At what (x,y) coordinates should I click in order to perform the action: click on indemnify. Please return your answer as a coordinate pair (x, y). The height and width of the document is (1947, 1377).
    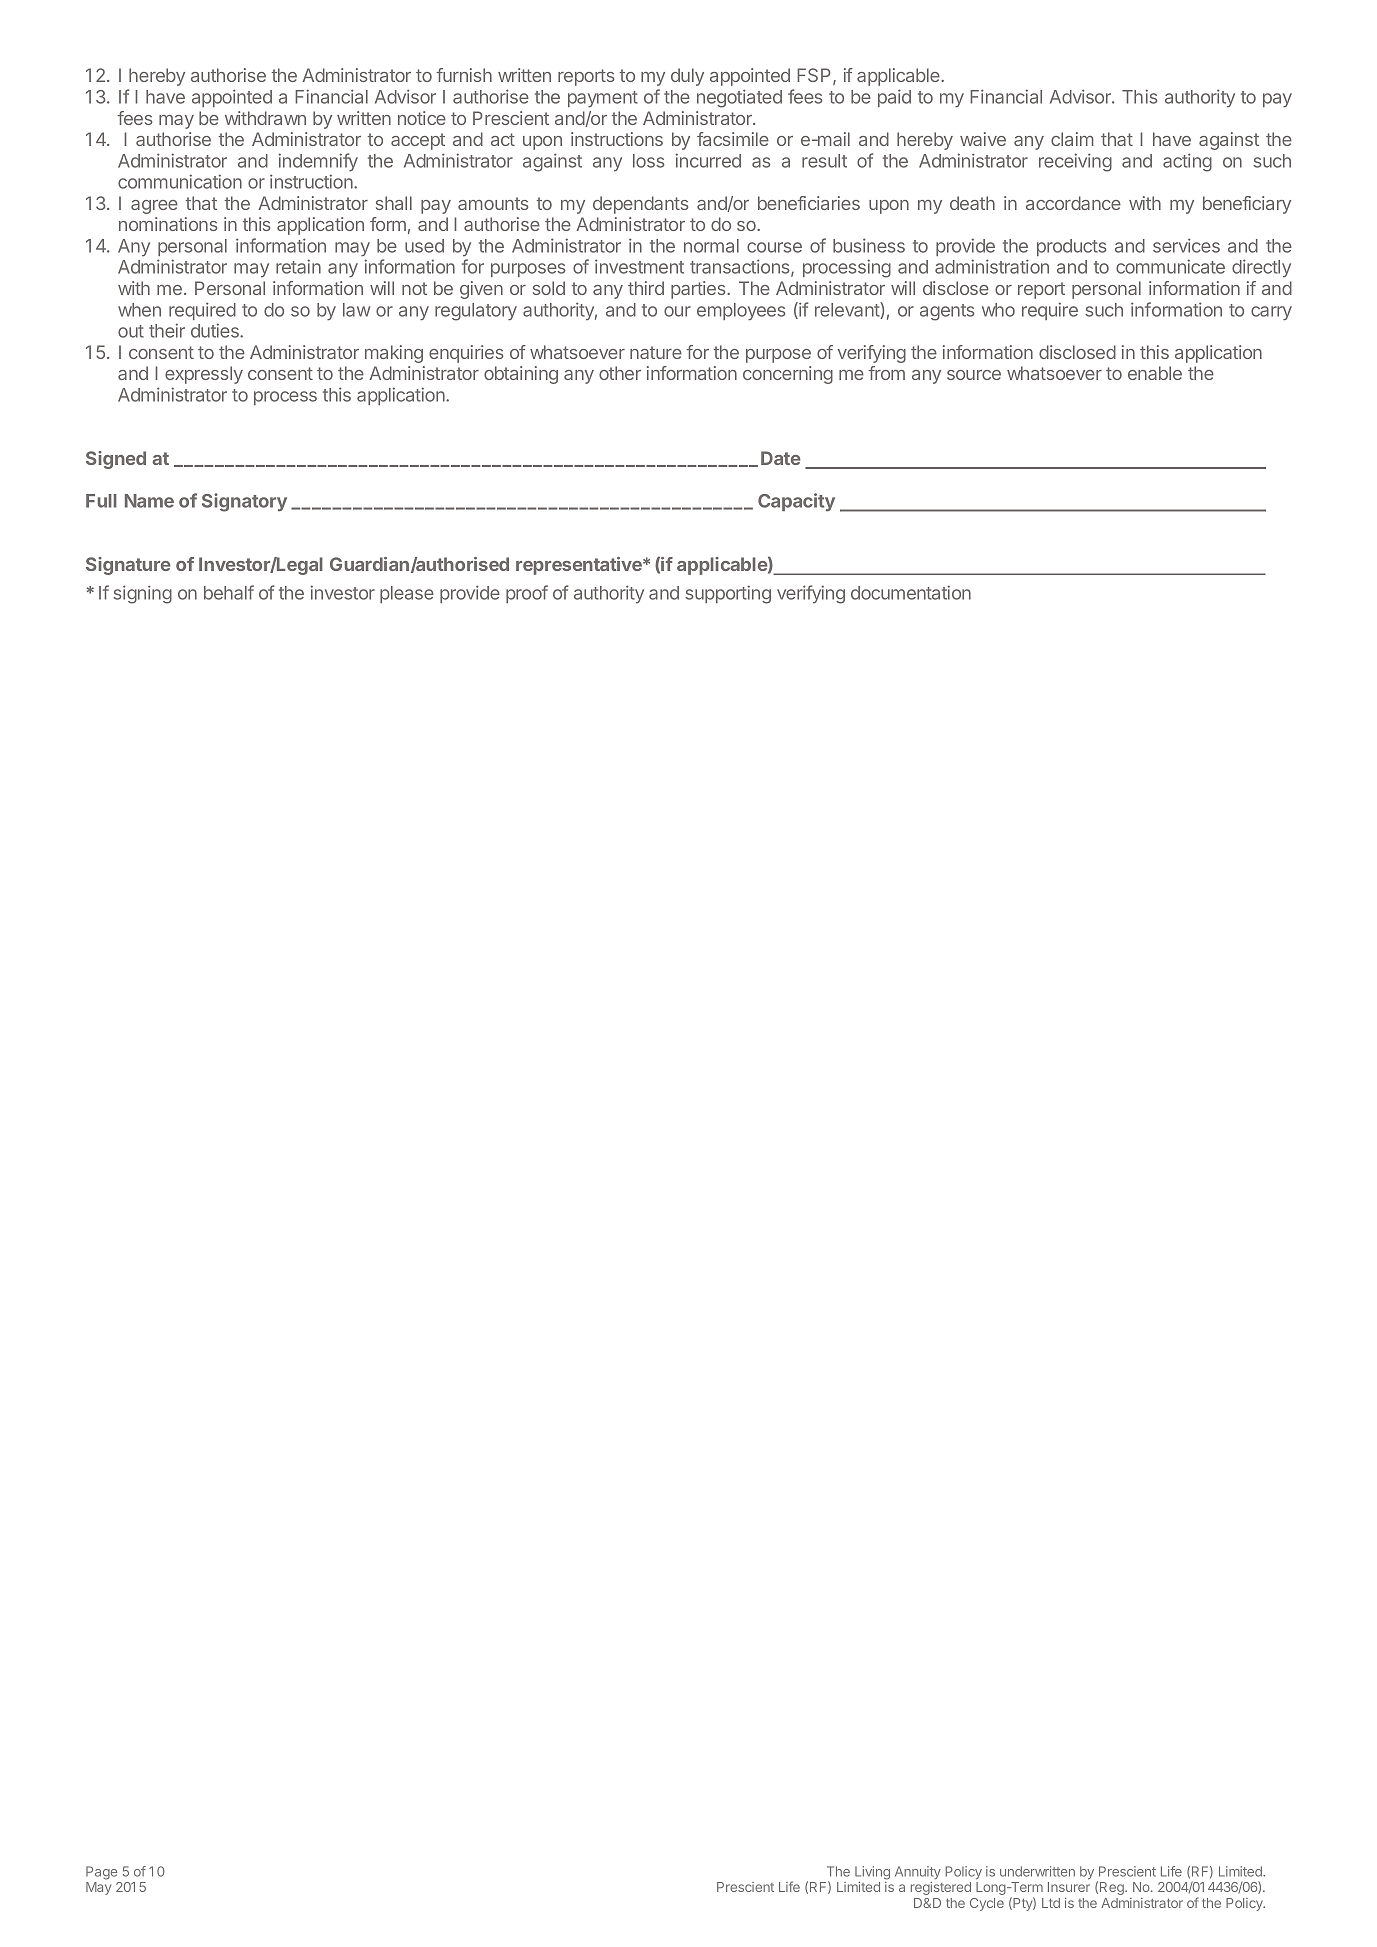
    Looking at the image, I should click on (318, 162).
